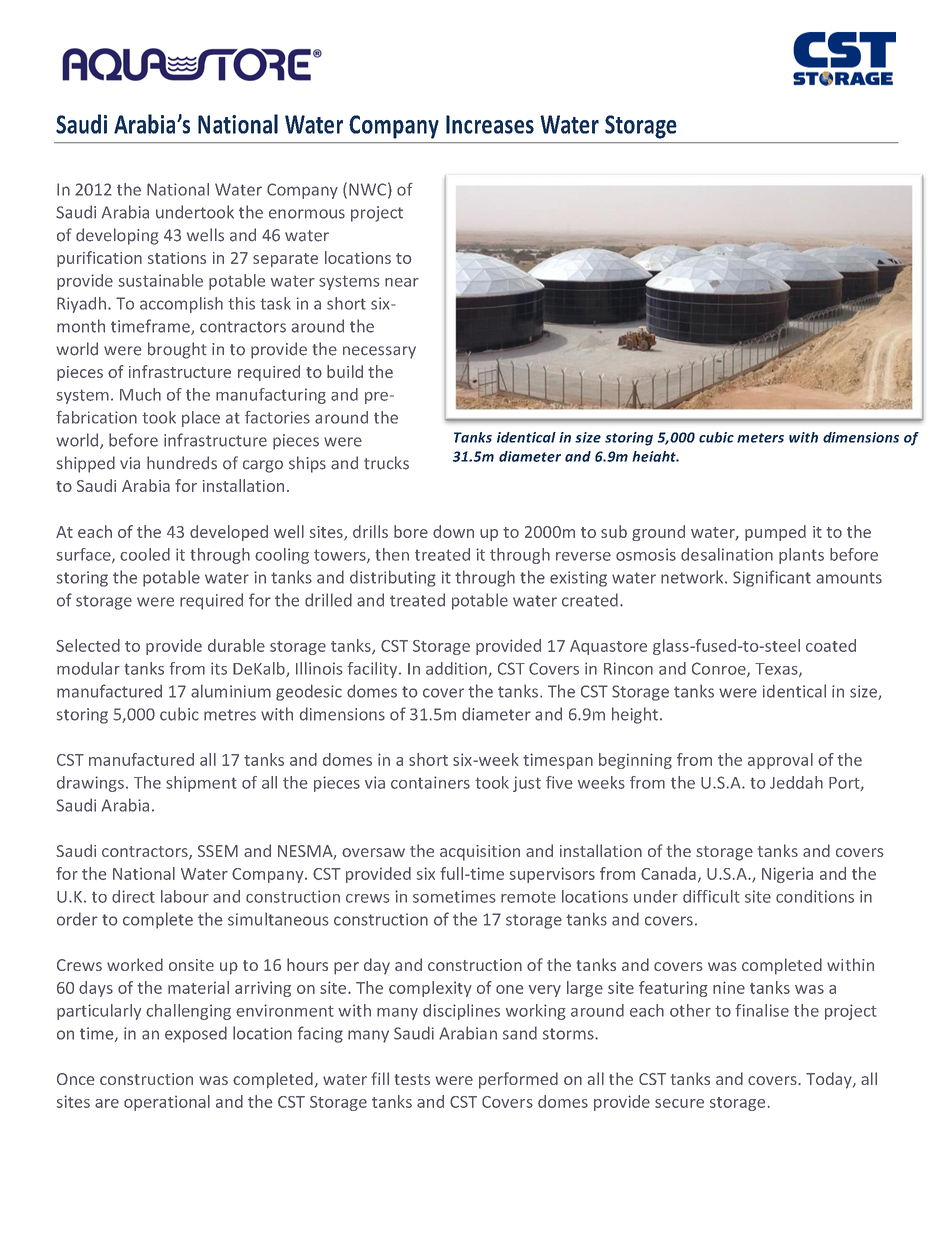  I want to click on operational, so click(167, 1103).
